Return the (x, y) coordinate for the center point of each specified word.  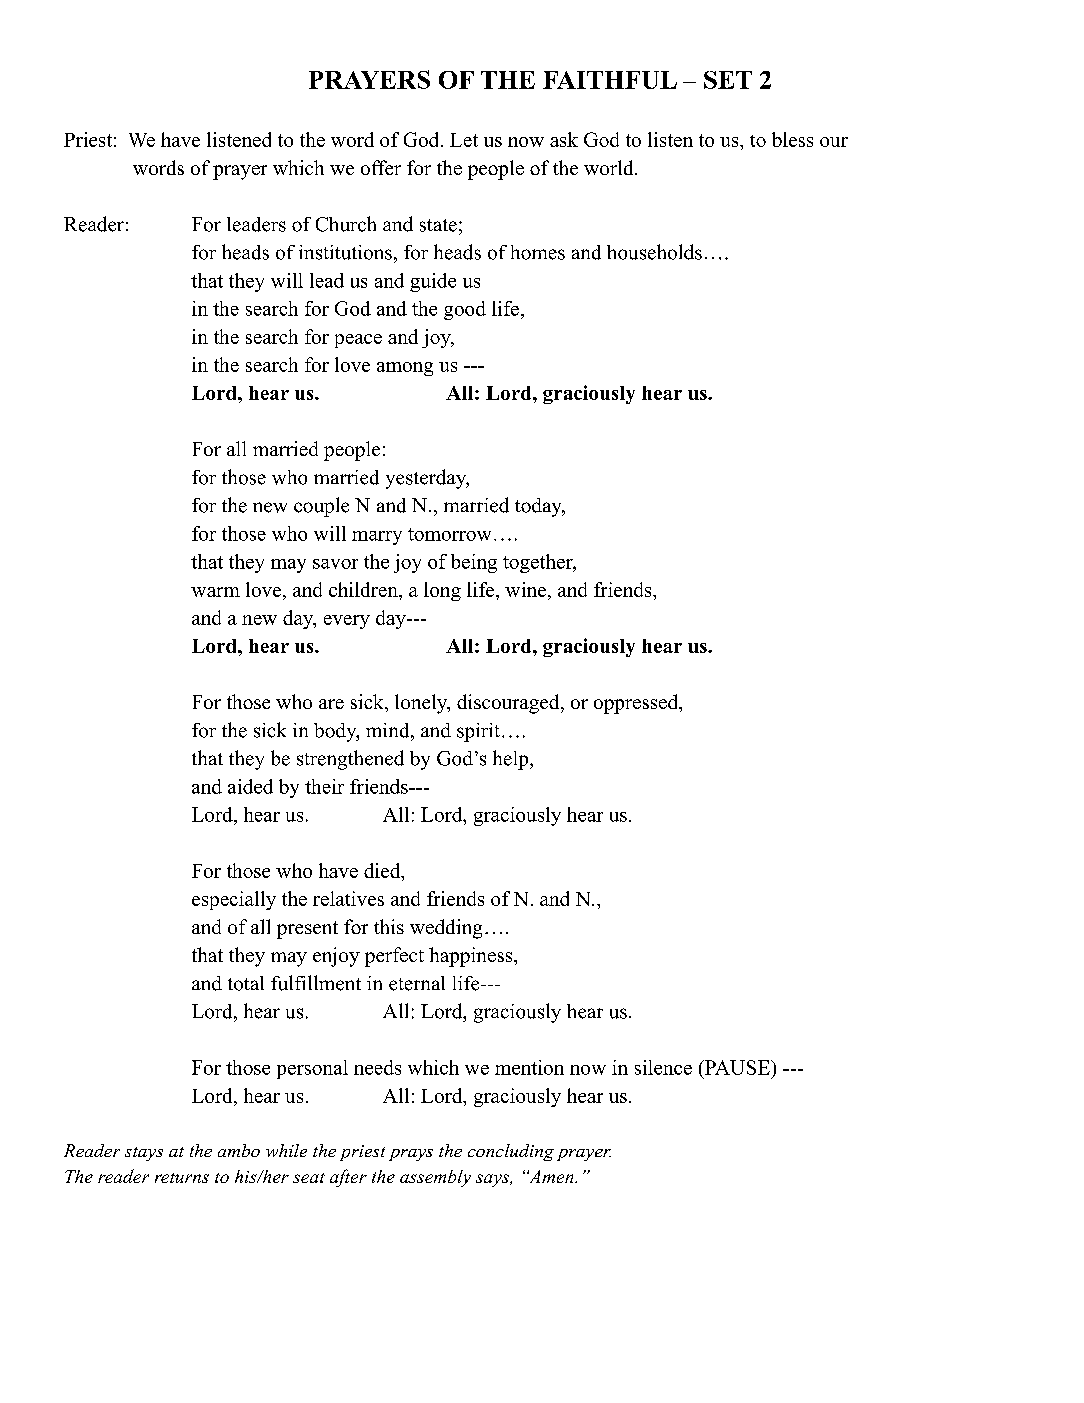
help (512, 760)
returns (182, 1178)
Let (464, 140)
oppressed (637, 704)
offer (381, 167)
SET (728, 80)
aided (250, 786)
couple (321, 507)
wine (525, 589)
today (539, 507)
